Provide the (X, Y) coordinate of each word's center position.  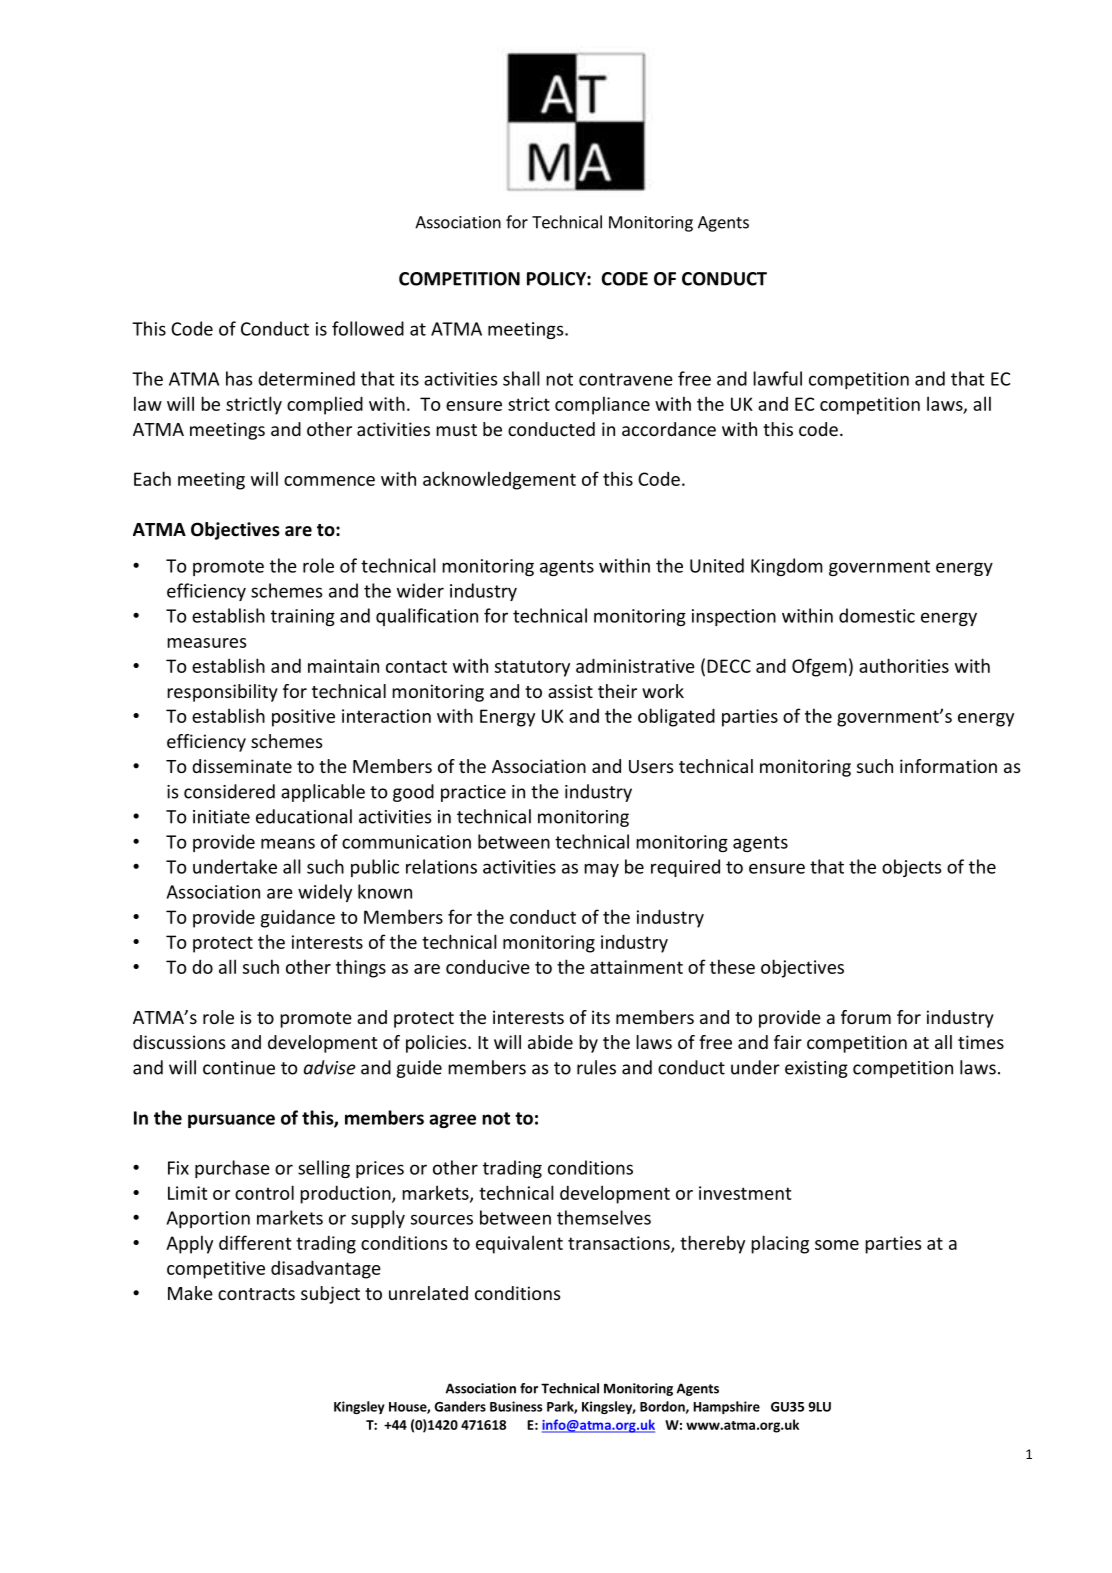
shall (521, 378)
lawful (777, 378)
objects (911, 868)
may (601, 870)
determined (306, 378)
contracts (256, 1294)
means (288, 843)
